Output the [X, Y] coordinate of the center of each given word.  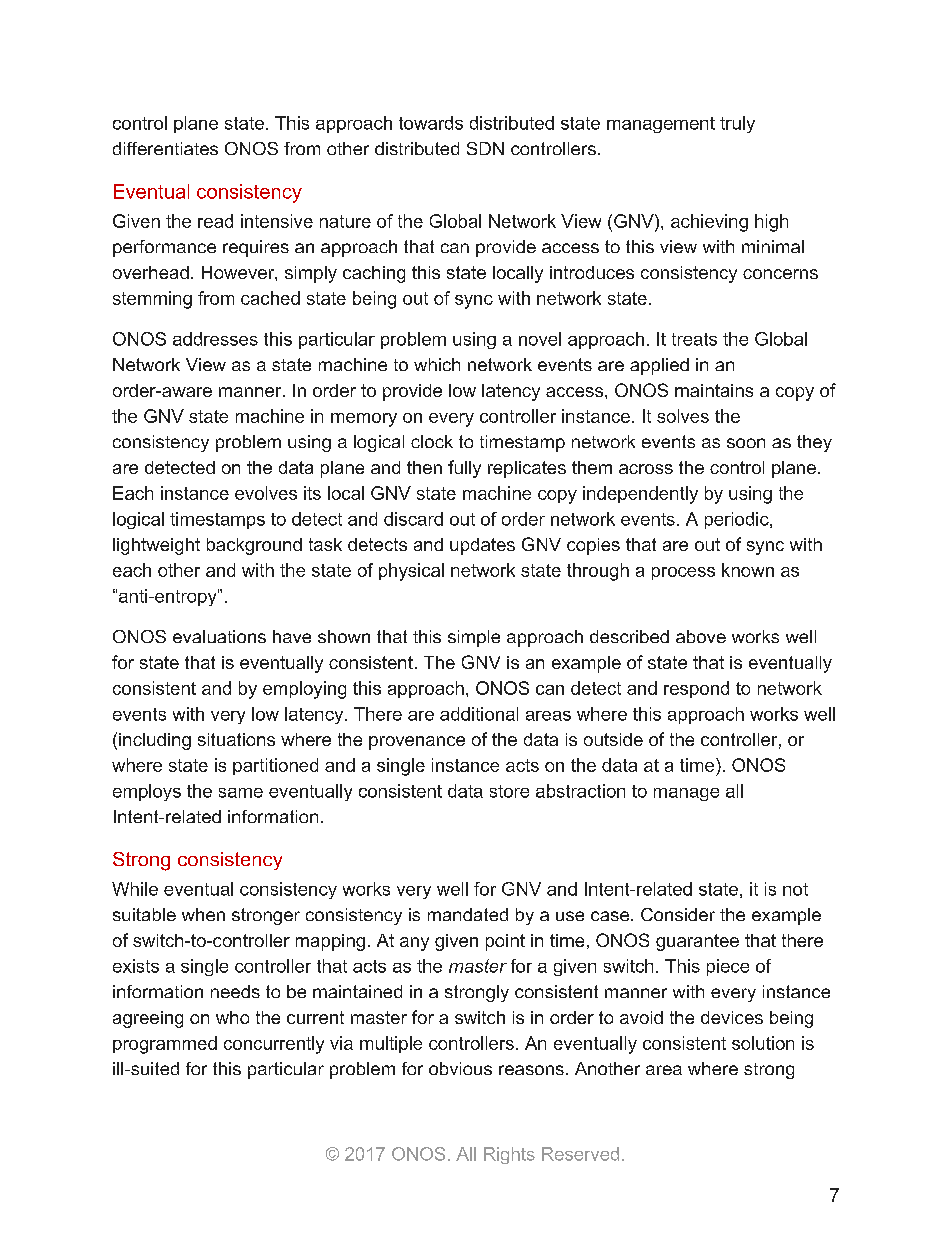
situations [236, 739]
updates [482, 546]
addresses [215, 339]
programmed [165, 1045]
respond [696, 689]
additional [479, 714]
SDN [485, 148]
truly [737, 124]
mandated [468, 914]
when [203, 914]
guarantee [697, 942]
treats [694, 339]
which [437, 364]
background [254, 546]
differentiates [165, 148]
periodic [738, 520]
